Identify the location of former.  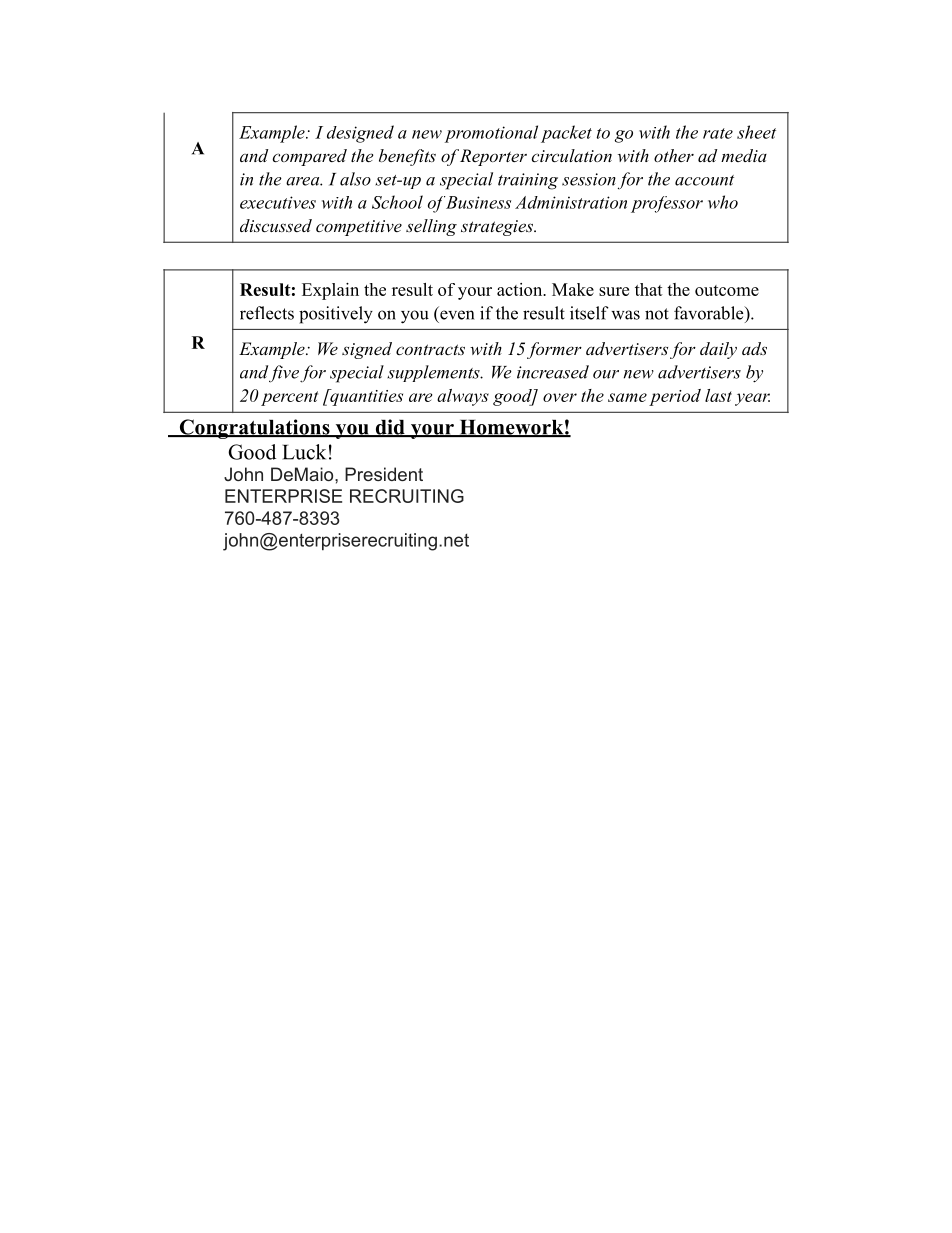
(554, 350).
